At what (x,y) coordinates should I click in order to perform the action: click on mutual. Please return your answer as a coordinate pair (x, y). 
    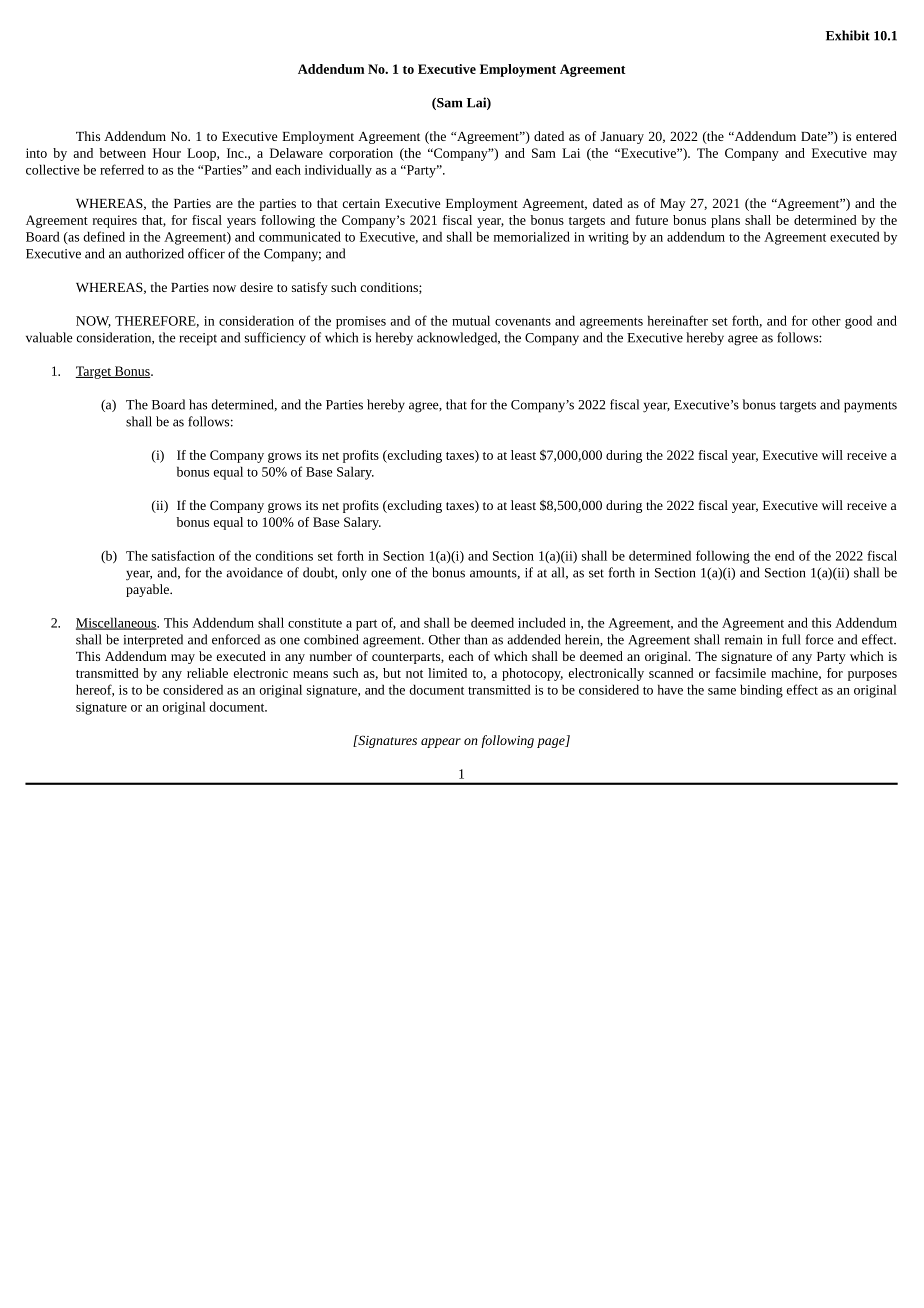
    Looking at the image, I should click on (471, 320).
